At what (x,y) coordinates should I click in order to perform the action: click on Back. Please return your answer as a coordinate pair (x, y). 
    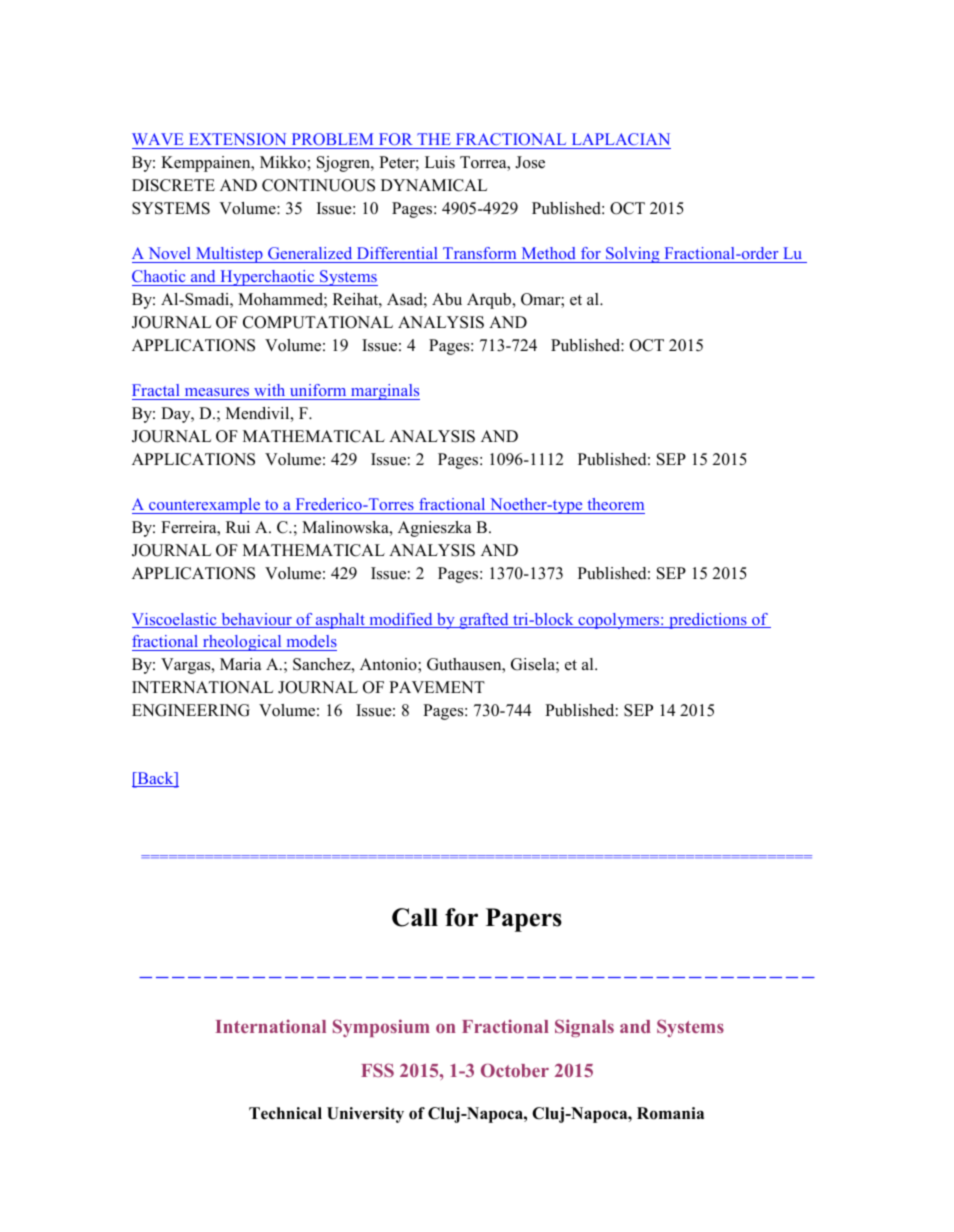
    Looking at the image, I should click on (155, 779).
